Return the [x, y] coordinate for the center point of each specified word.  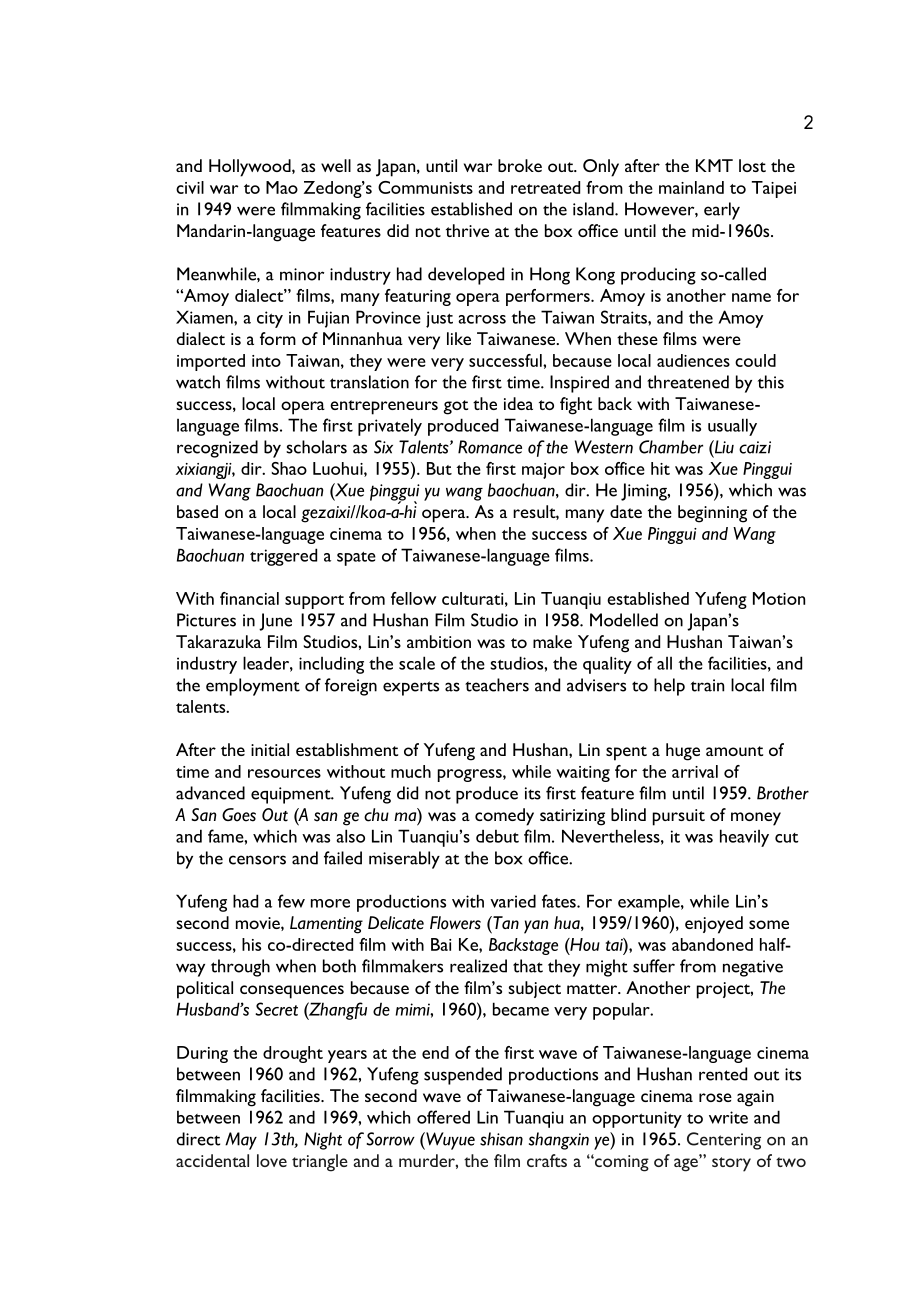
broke [520, 165]
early [722, 211]
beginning [712, 514]
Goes [239, 815]
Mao [282, 187]
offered [443, 1117]
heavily [744, 838]
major [543, 471]
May [241, 1141]
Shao [289, 468]
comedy [504, 817]
